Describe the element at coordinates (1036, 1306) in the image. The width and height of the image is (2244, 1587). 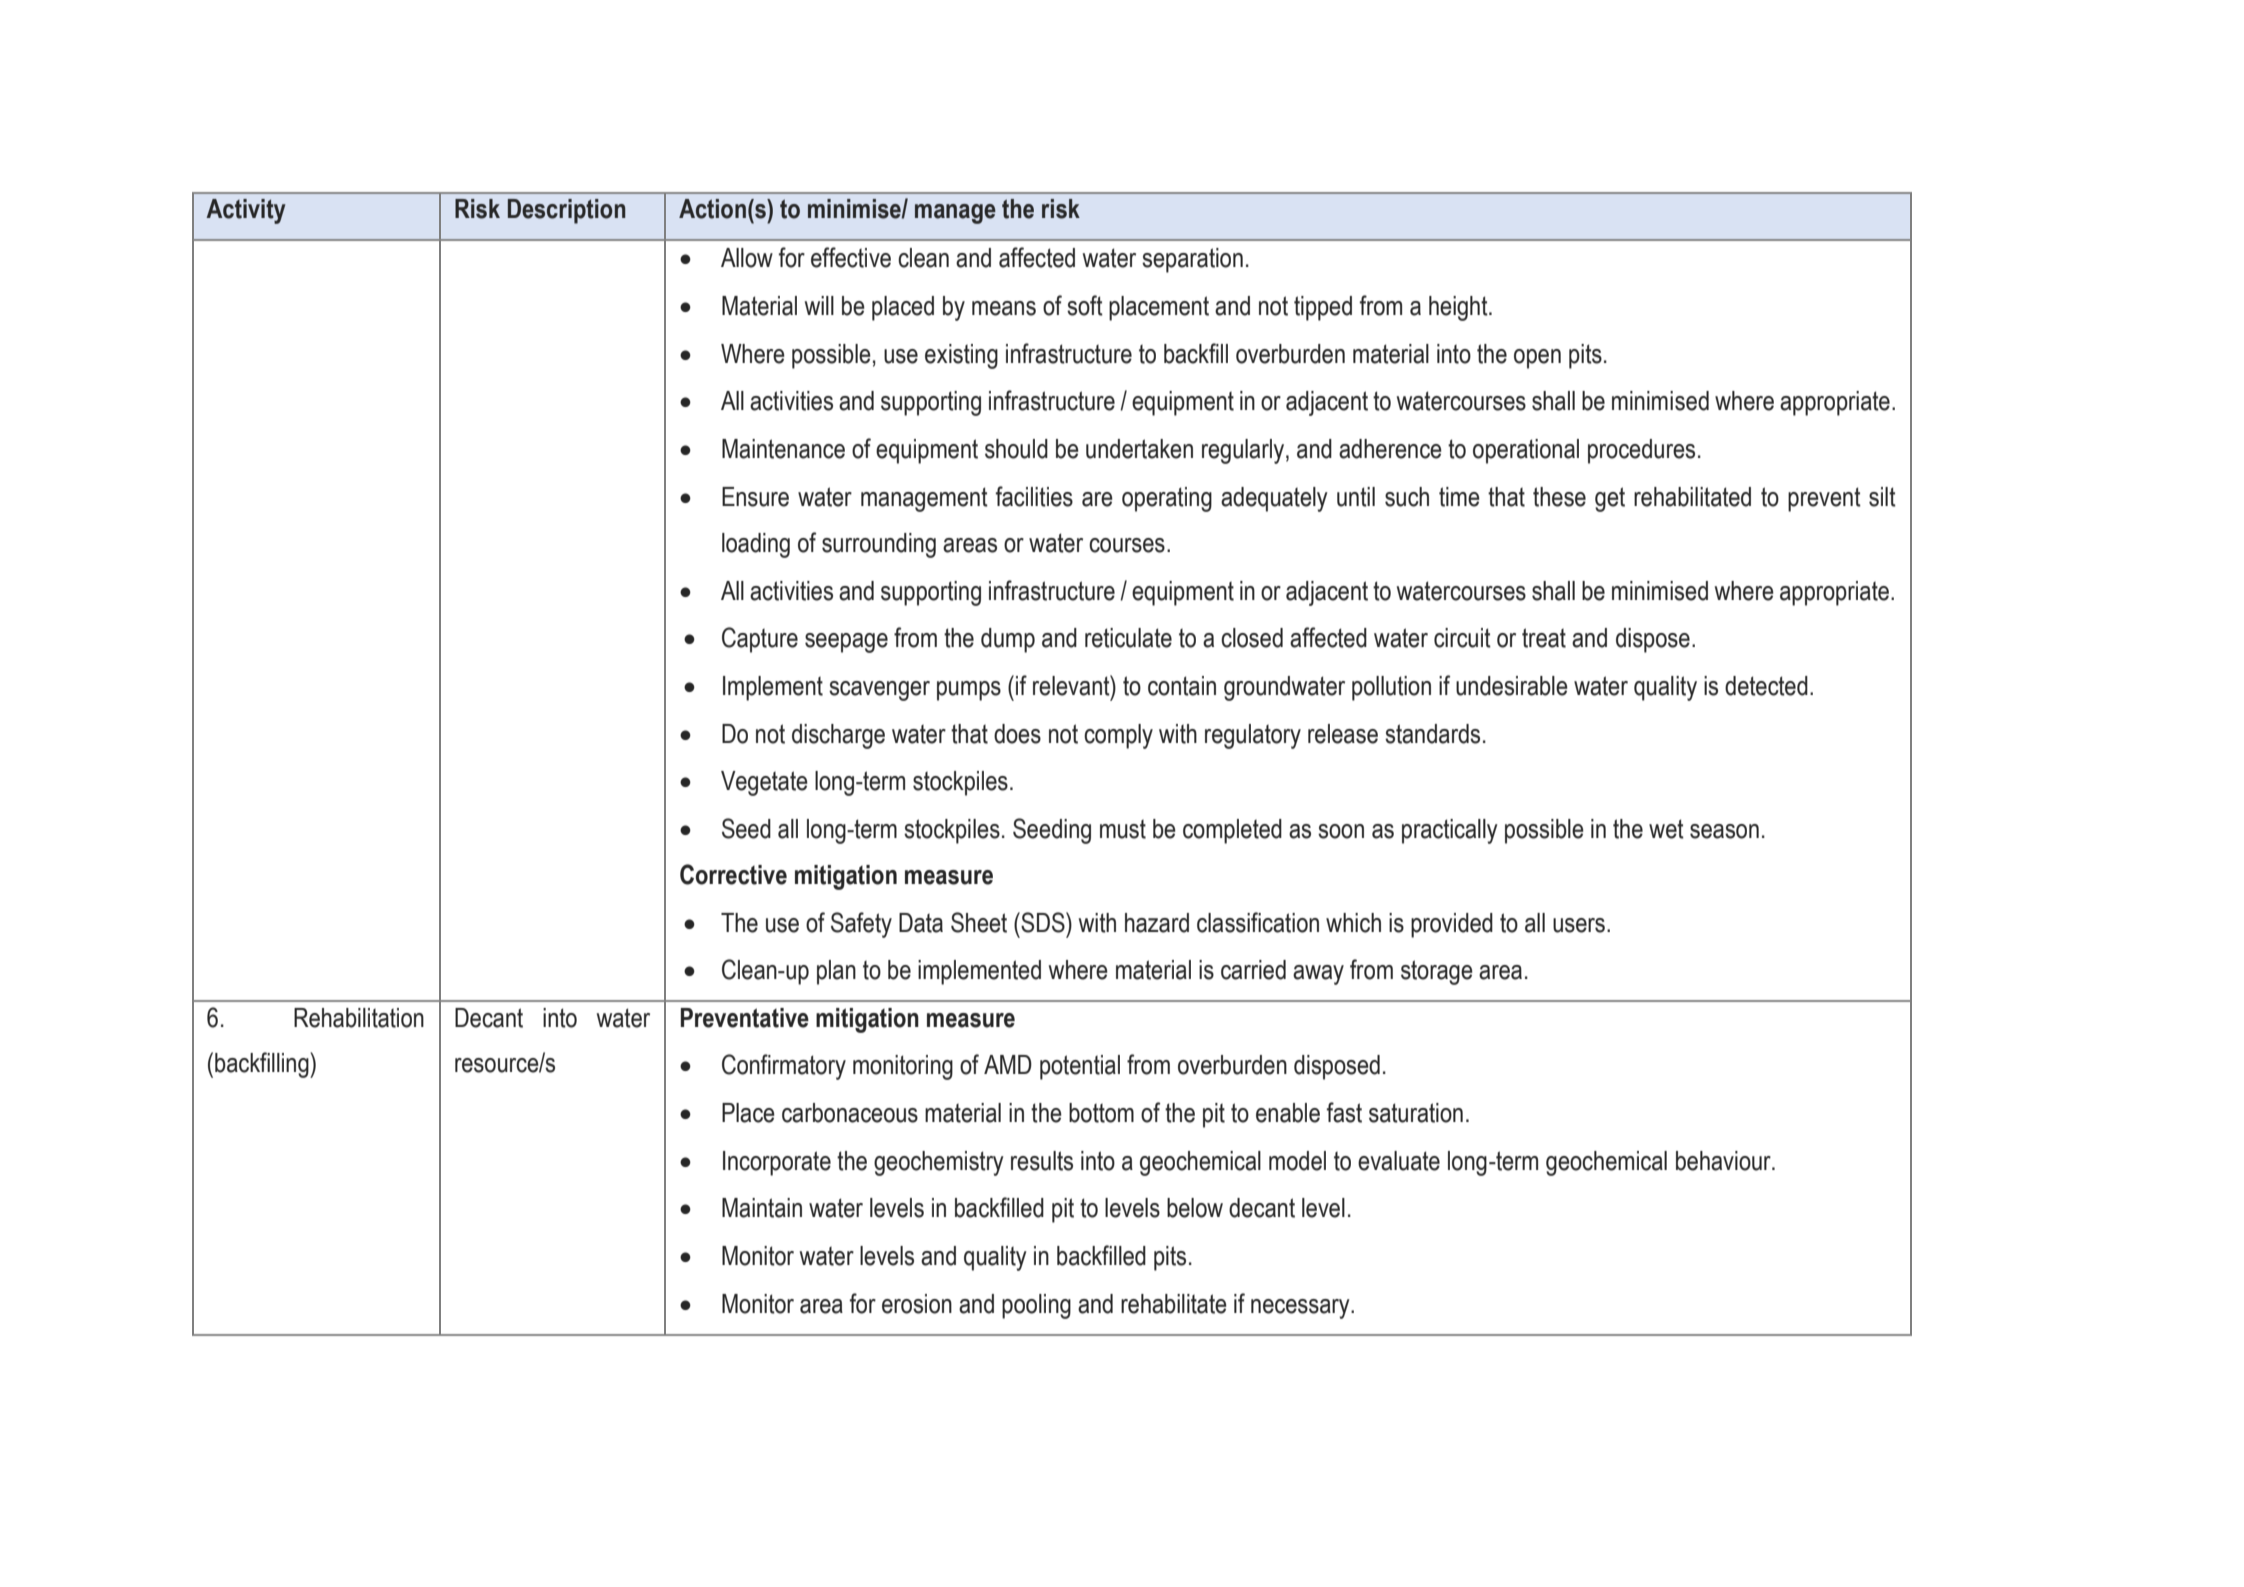
I see `pooling` at that location.
